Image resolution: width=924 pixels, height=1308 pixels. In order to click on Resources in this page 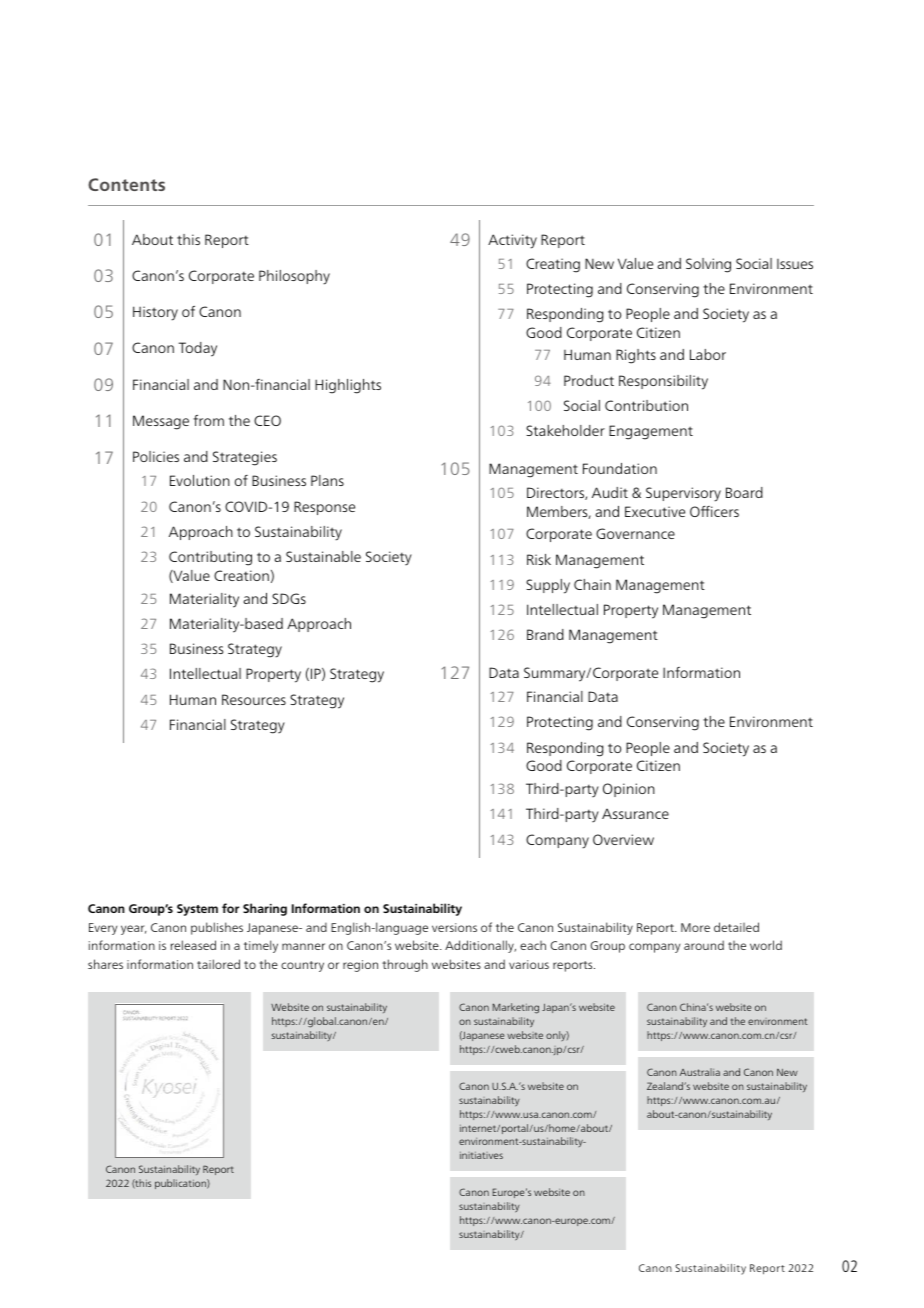, I will do `click(254, 699)`.
